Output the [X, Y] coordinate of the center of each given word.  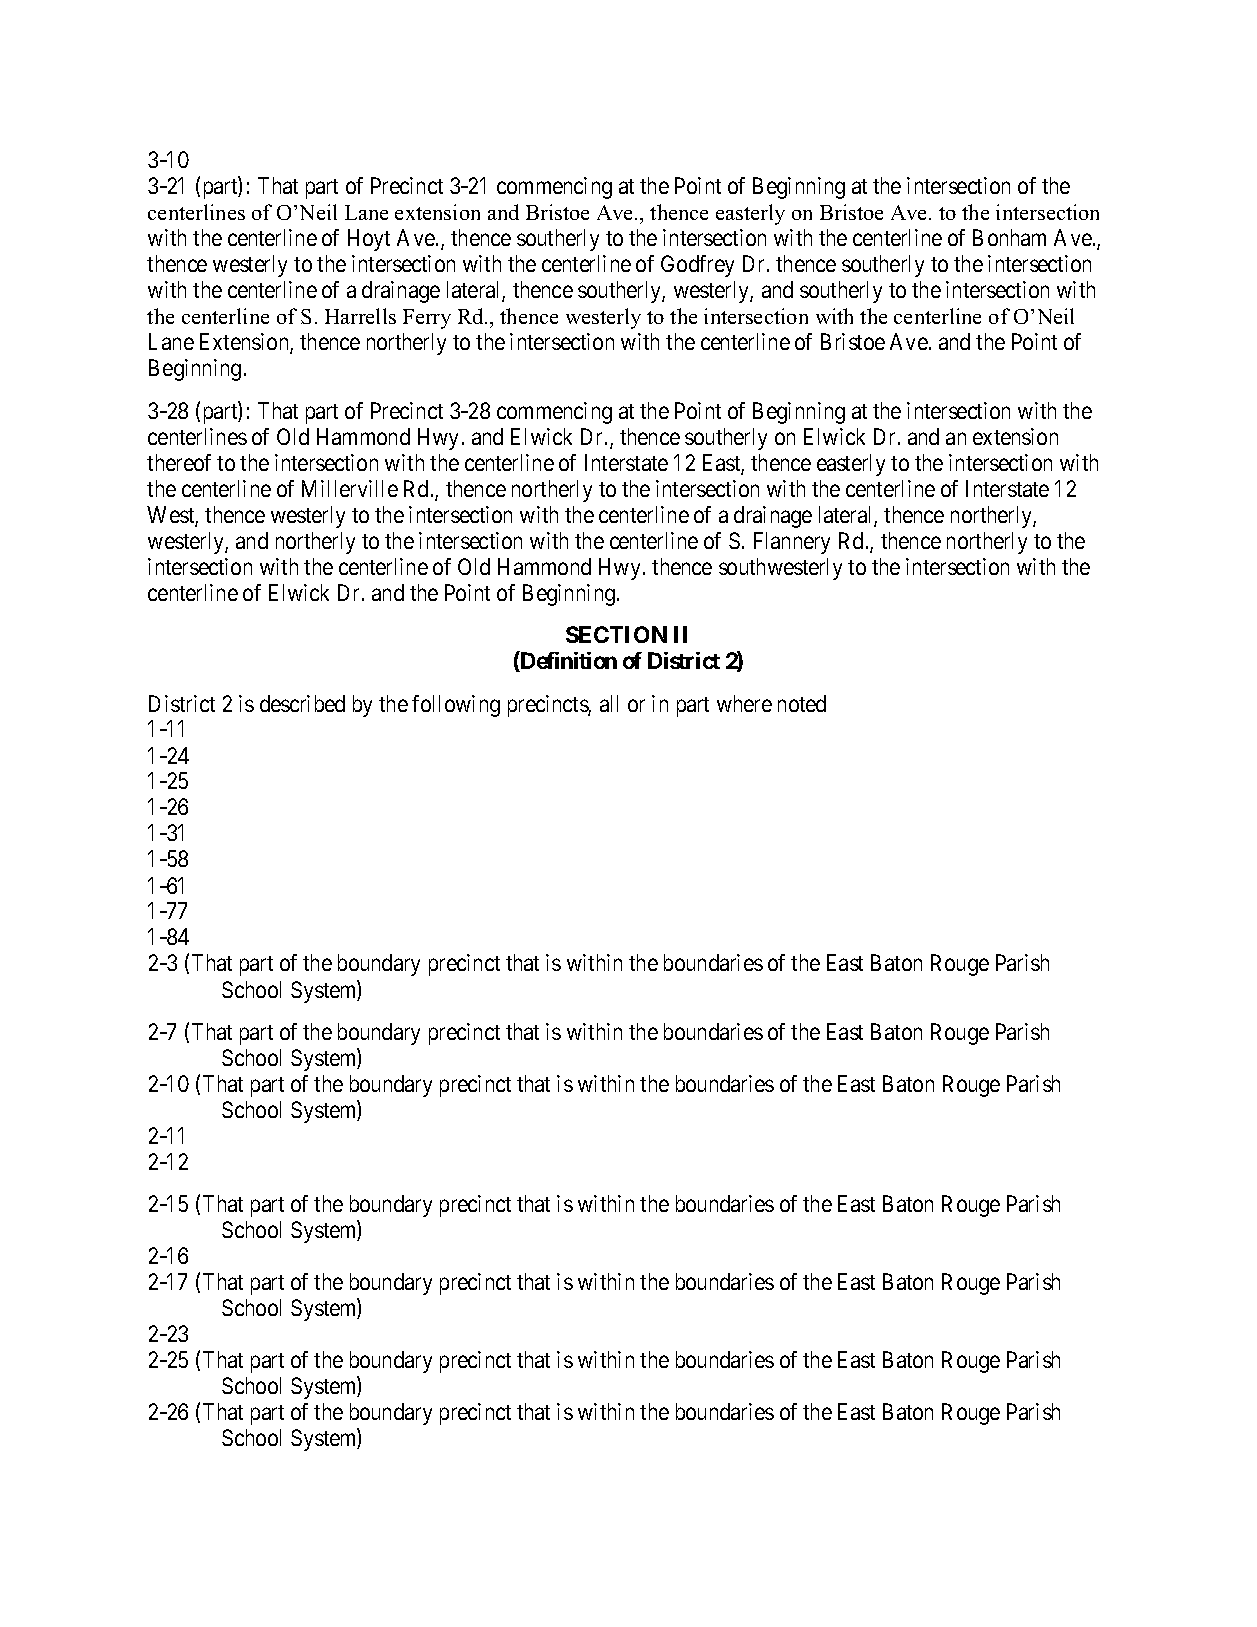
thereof [179, 462]
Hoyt [369, 240]
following [456, 706]
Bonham [1009, 237]
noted [802, 703]
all [609, 703]
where [744, 703]
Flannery [792, 543]
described [302, 703]
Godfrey [697, 266]
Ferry [427, 319]
